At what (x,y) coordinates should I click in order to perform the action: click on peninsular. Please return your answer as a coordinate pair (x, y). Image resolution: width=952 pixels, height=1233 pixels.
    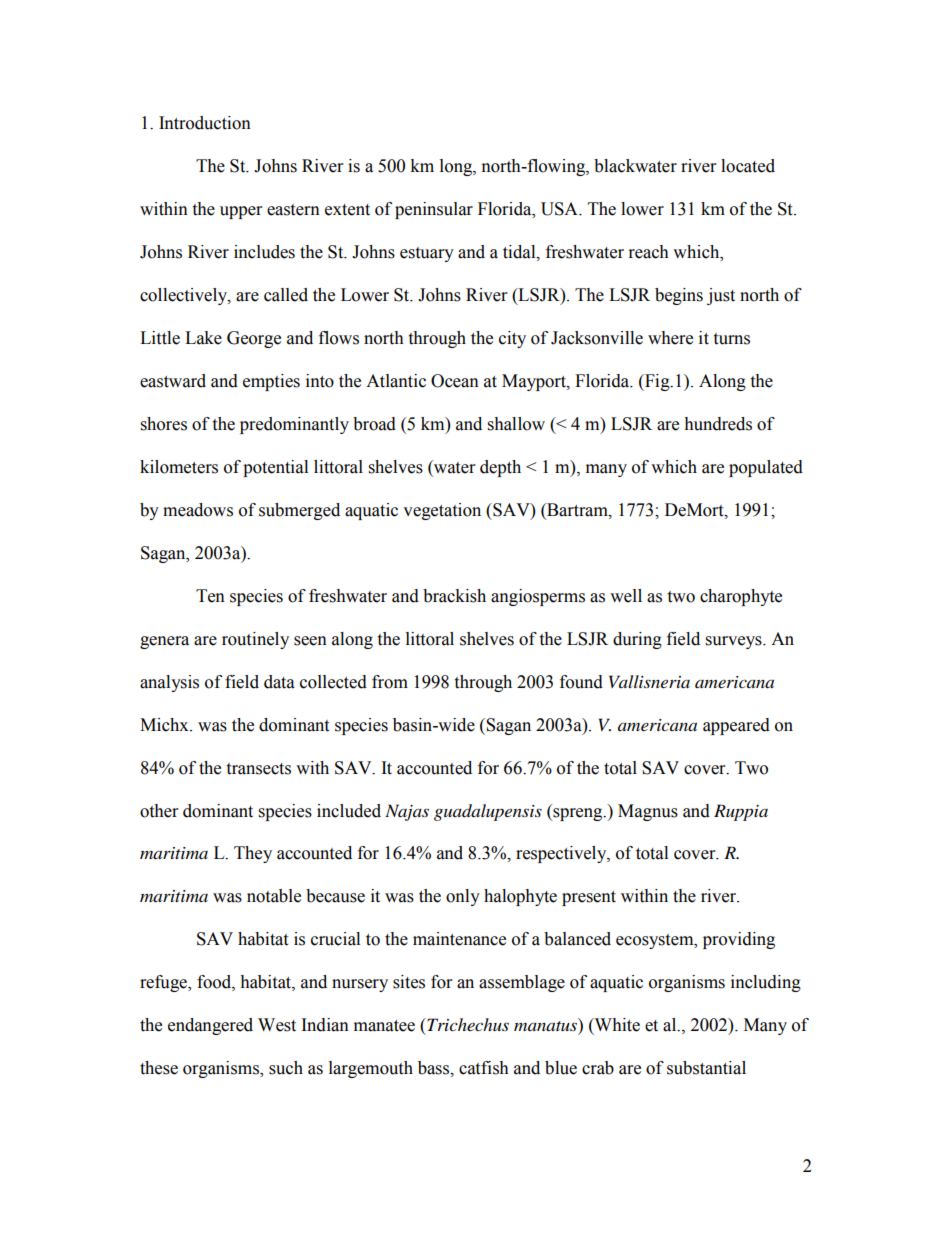
    Looking at the image, I should click on (434, 210).
